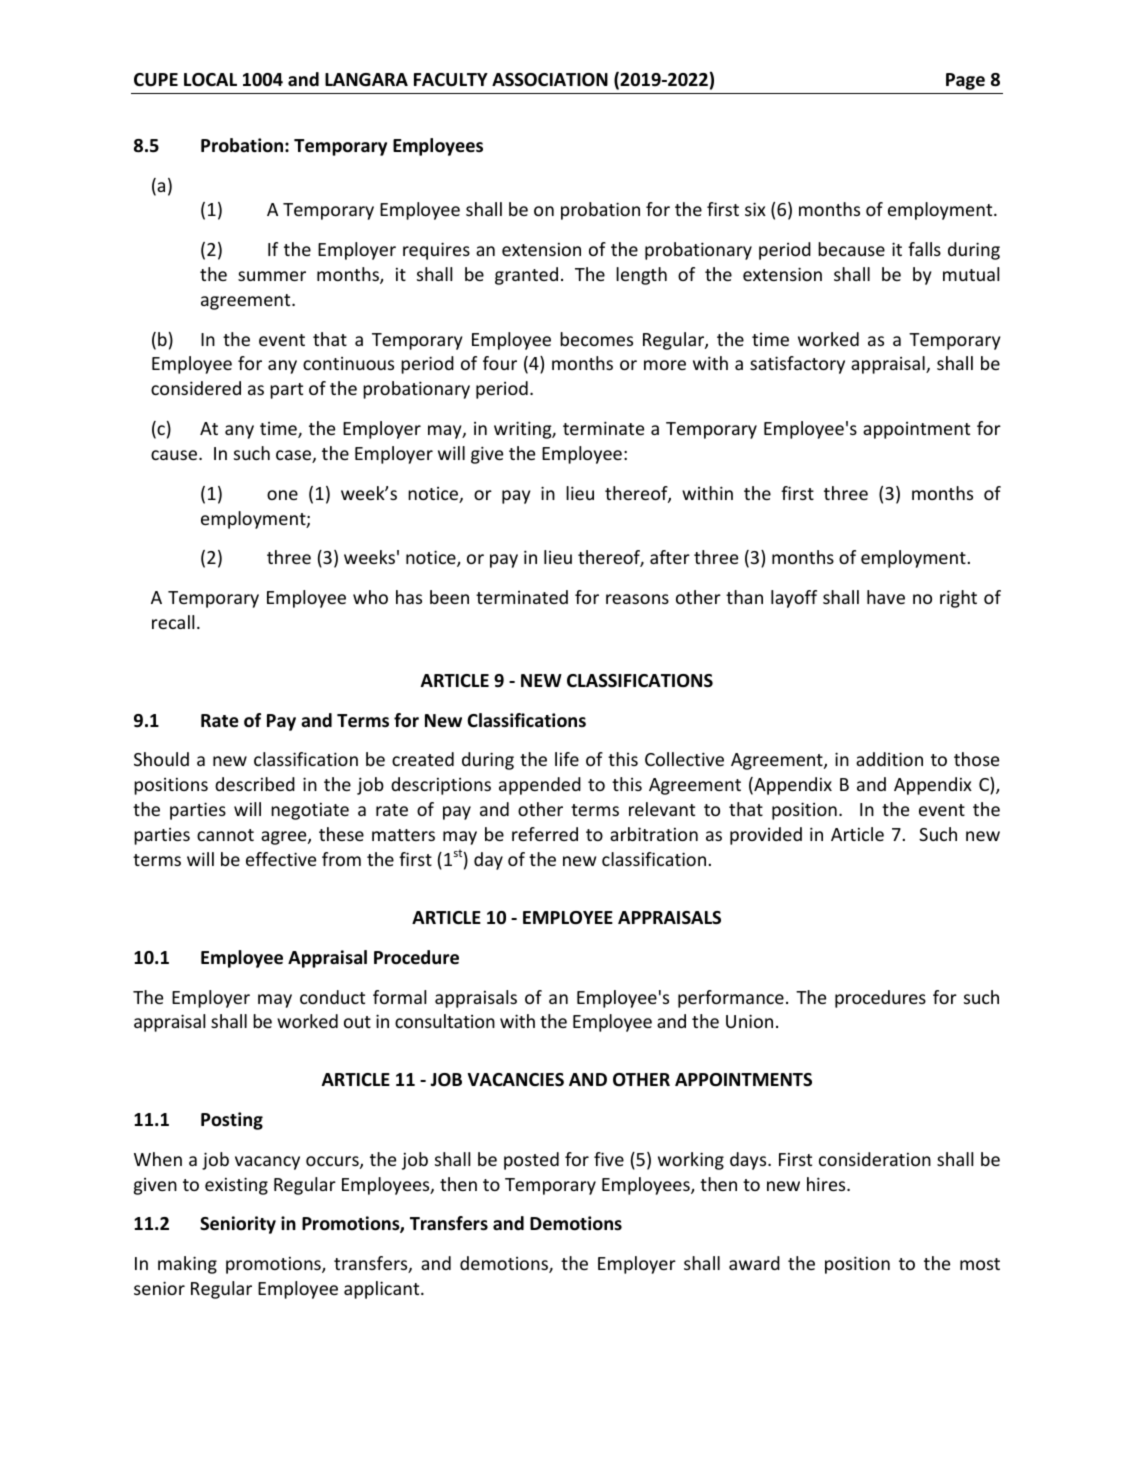 This document has width=1134, height=1467. I want to click on Page, so click(965, 81).
